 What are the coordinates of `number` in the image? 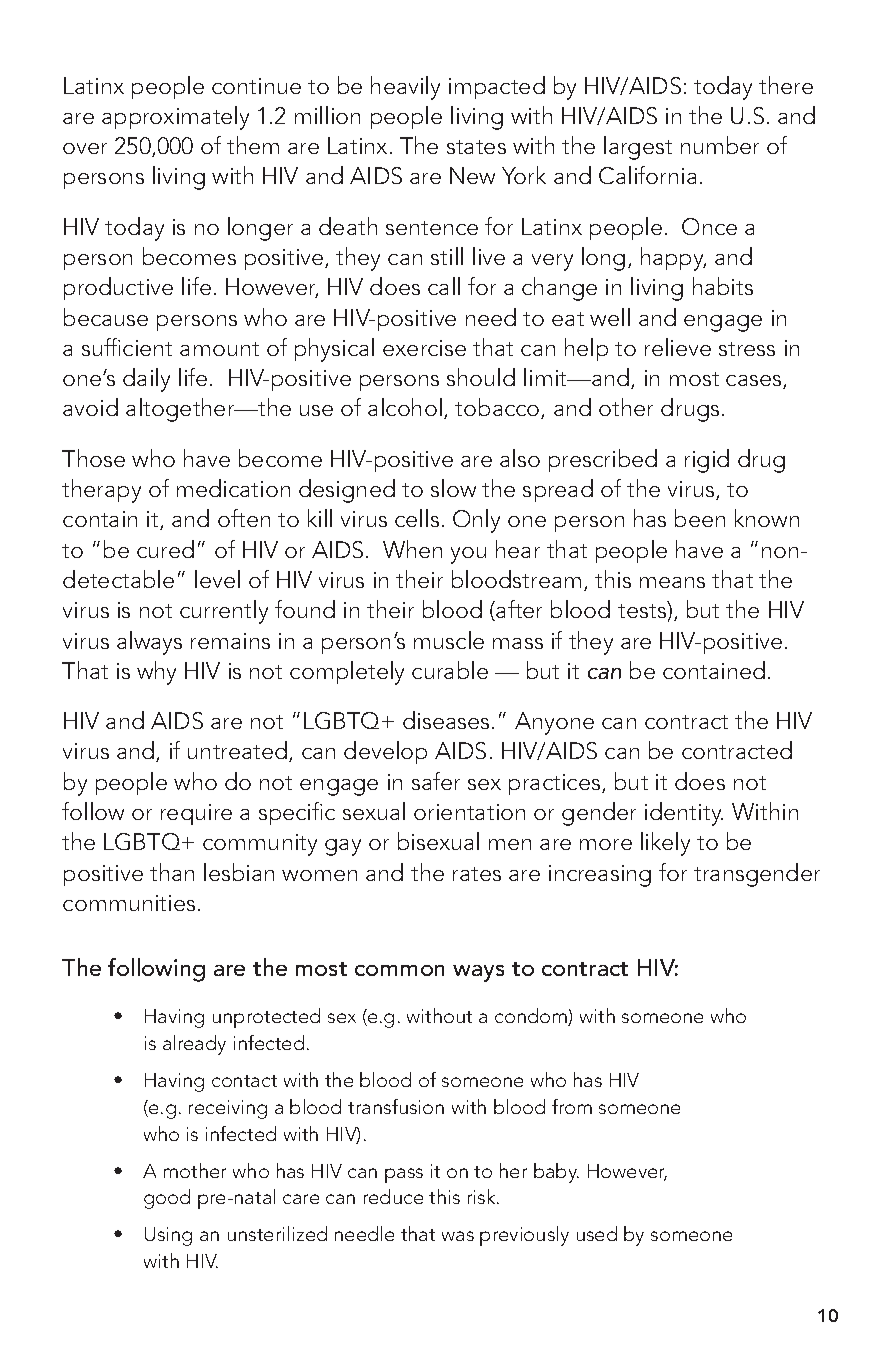 It's located at (720, 145).
